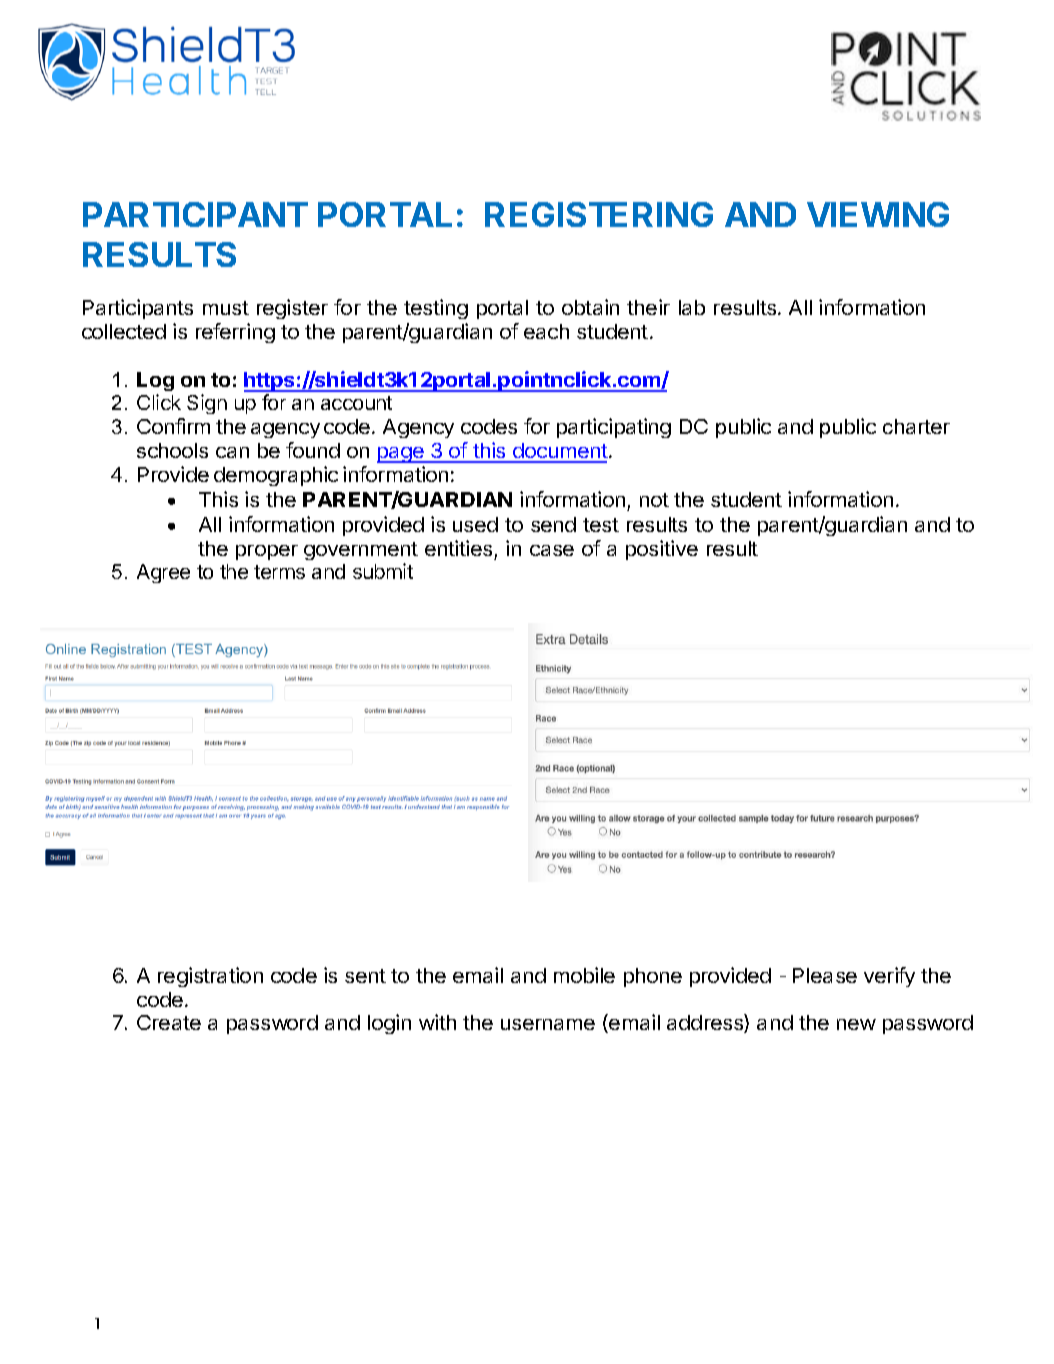  I want to click on username, so click(548, 1024).
